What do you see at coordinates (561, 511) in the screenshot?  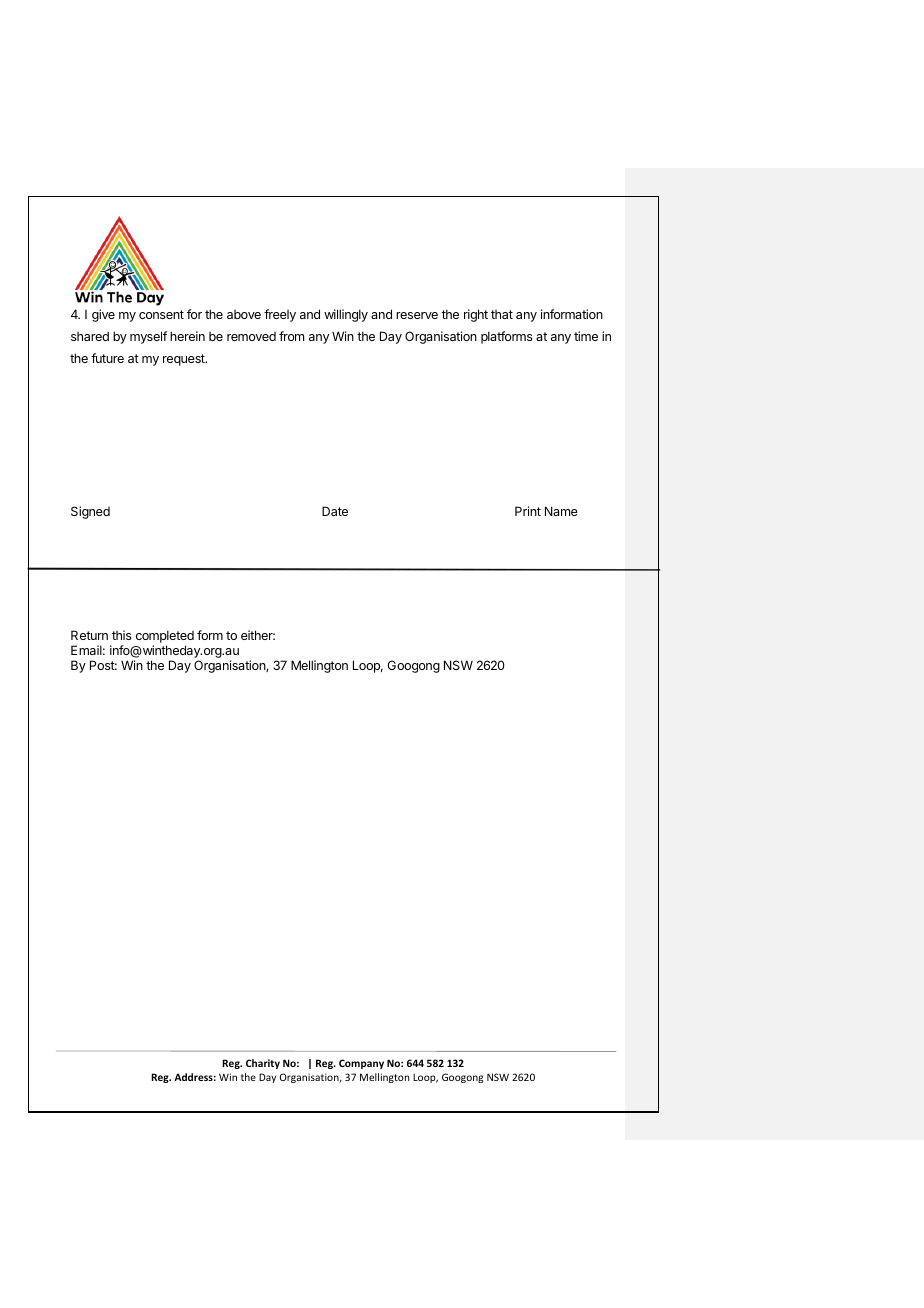 I see `Name` at bounding box center [561, 511].
